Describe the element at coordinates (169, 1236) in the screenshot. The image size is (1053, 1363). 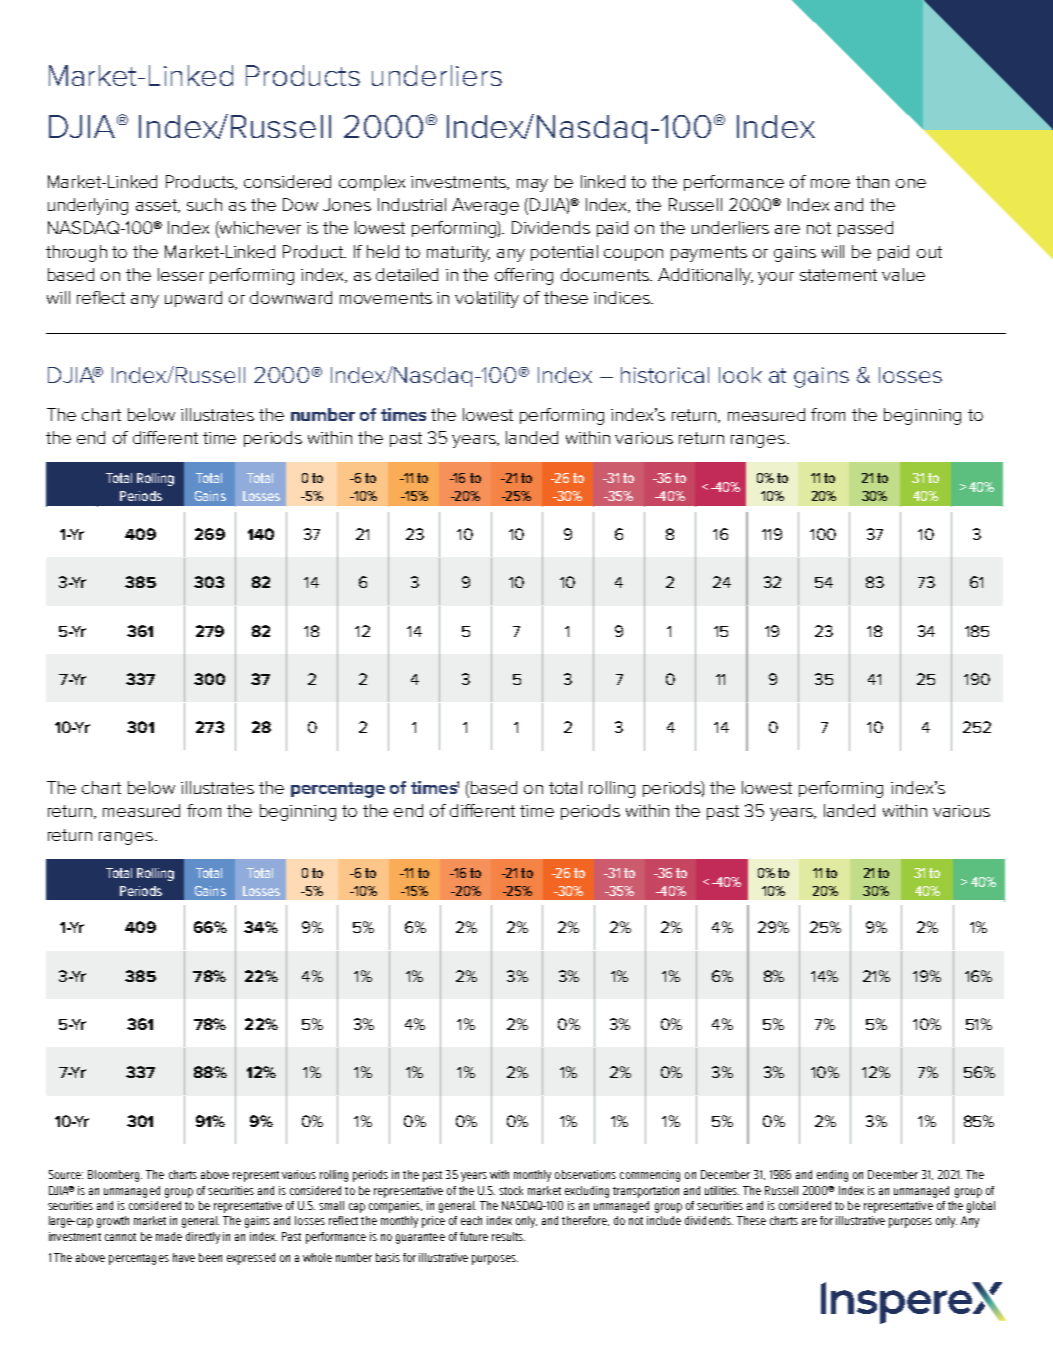
I see `made` at that location.
